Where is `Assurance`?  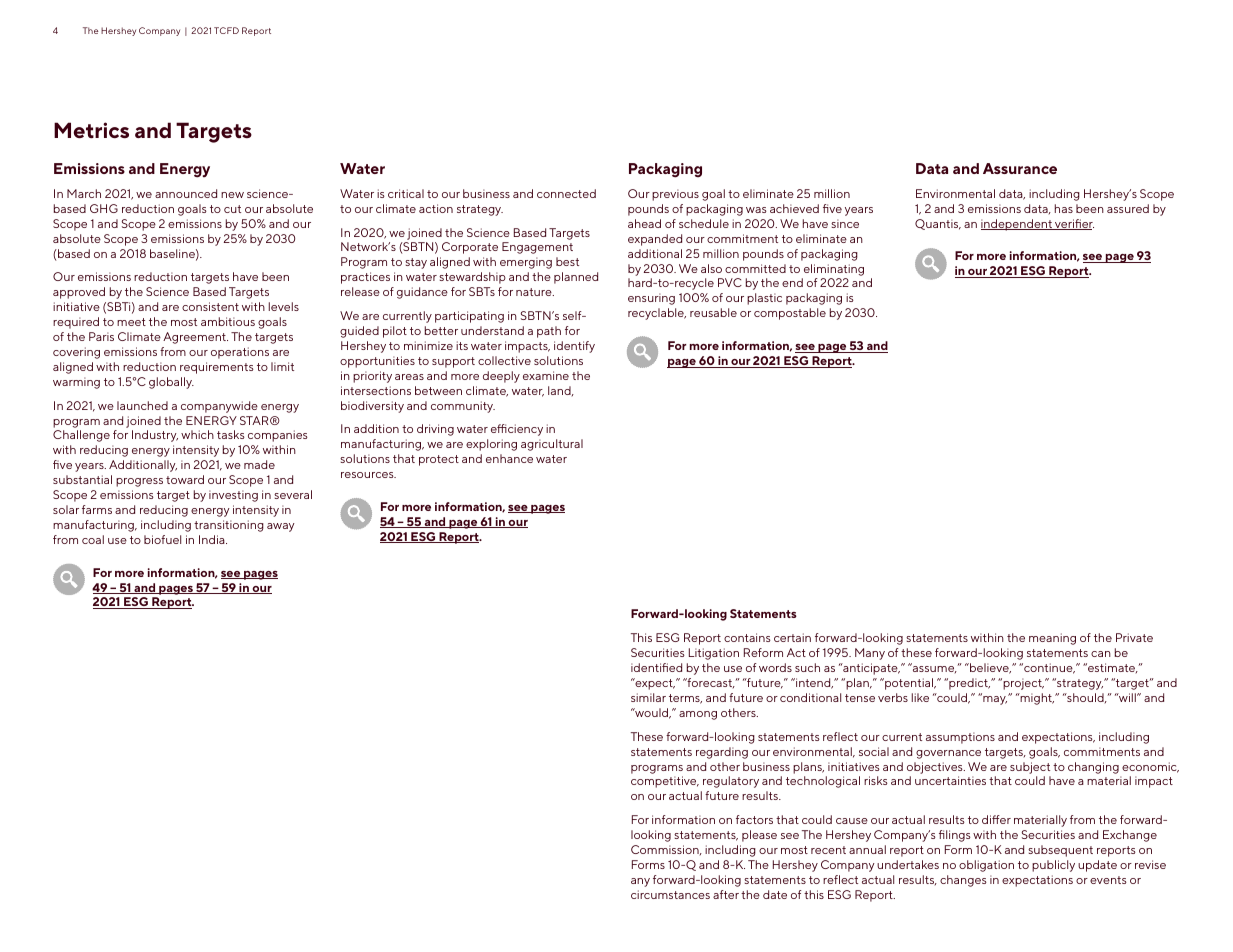 Assurance is located at coordinates (1020, 168).
